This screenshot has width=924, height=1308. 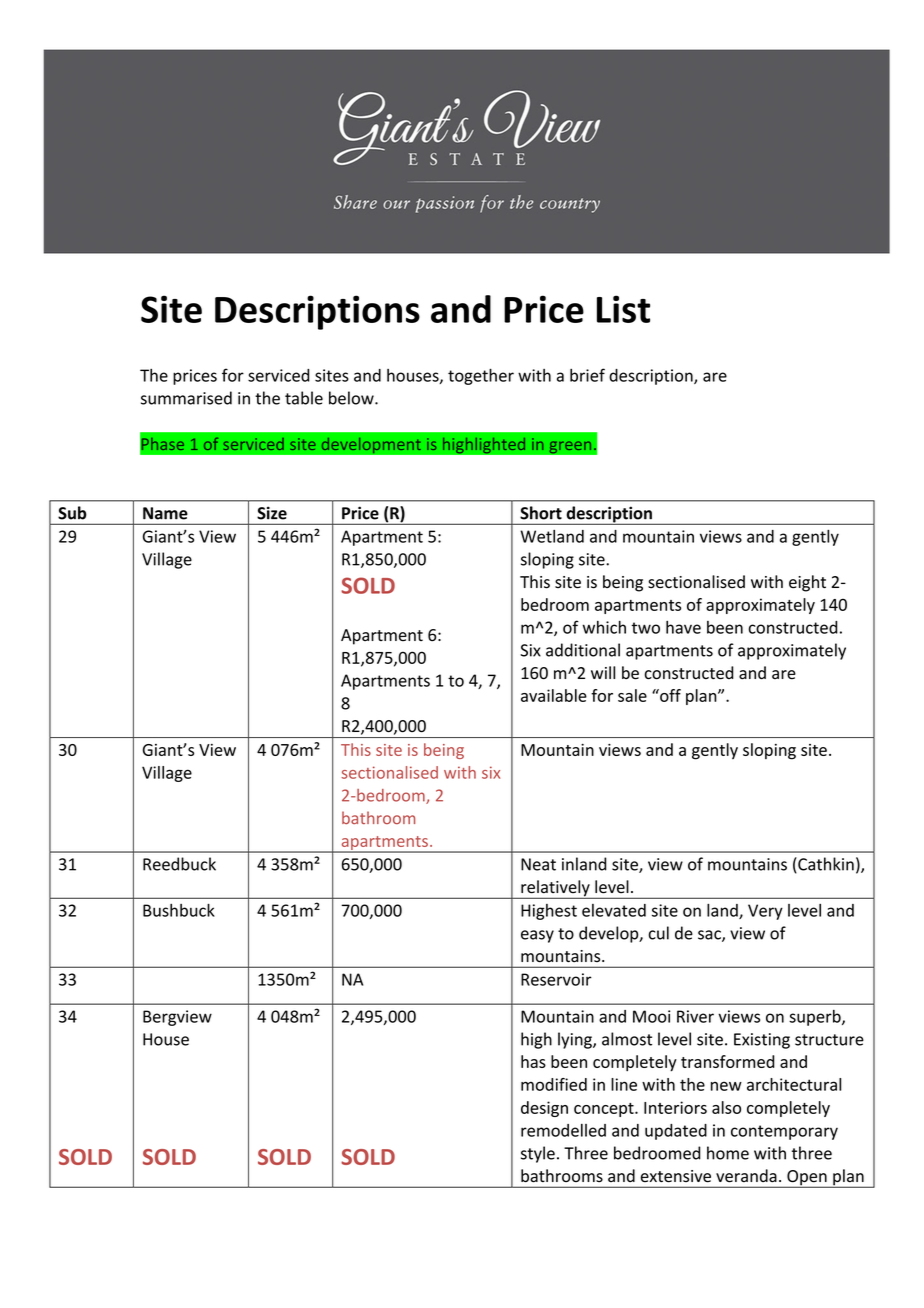 What do you see at coordinates (538, 1154) in the screenshot?
I see `style` at bounding box center [538, 1154].
